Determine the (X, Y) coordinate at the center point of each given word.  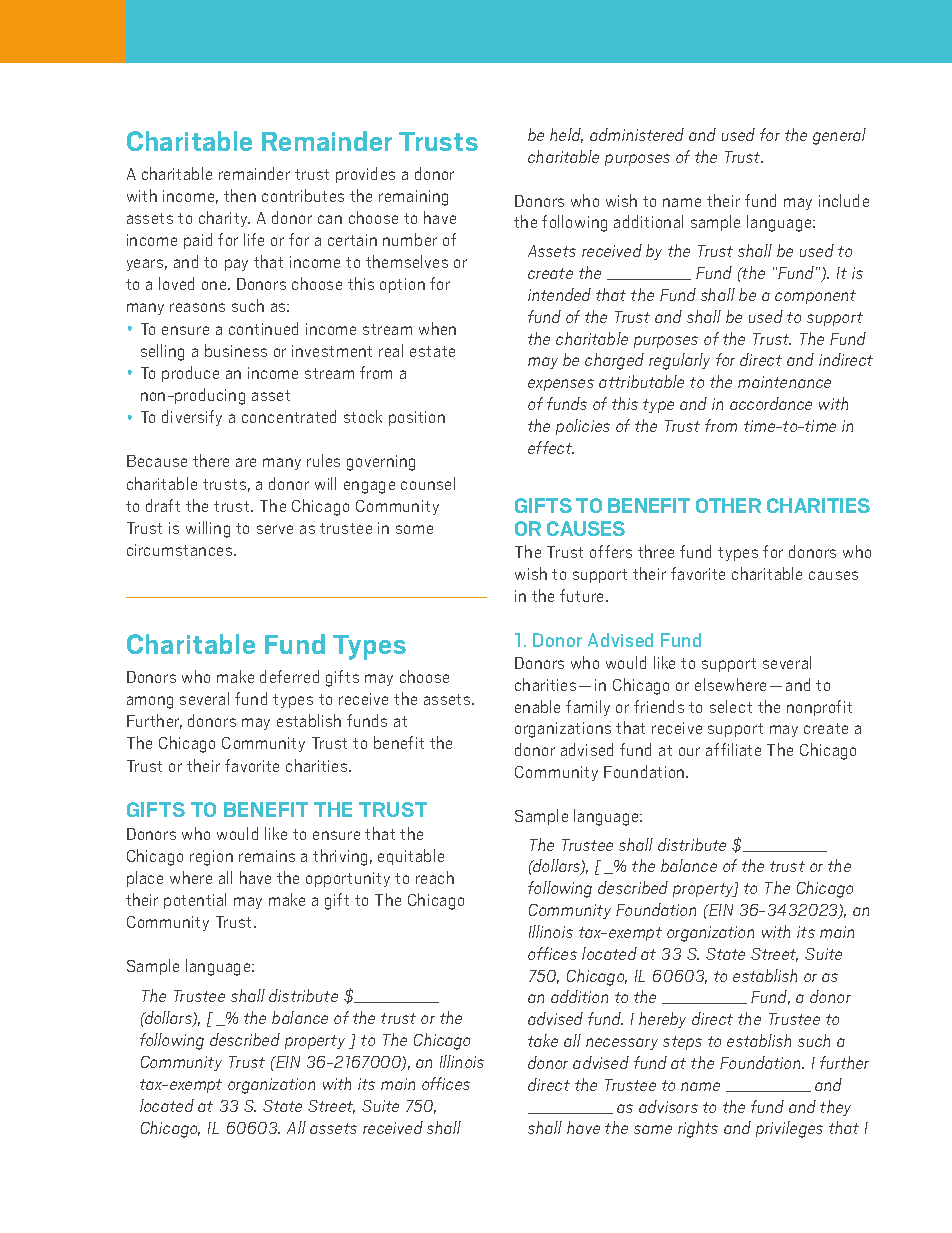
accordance (771, 403)
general (839, 136)
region (211, 858)
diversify (192, 418)
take (543, 1040)
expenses (561, 385)
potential (195, 901)
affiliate (733, 749)
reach (435, 877)
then (240, 195)
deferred (289, 676)
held (566, 135)
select (731, 706)
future (583, 595)
